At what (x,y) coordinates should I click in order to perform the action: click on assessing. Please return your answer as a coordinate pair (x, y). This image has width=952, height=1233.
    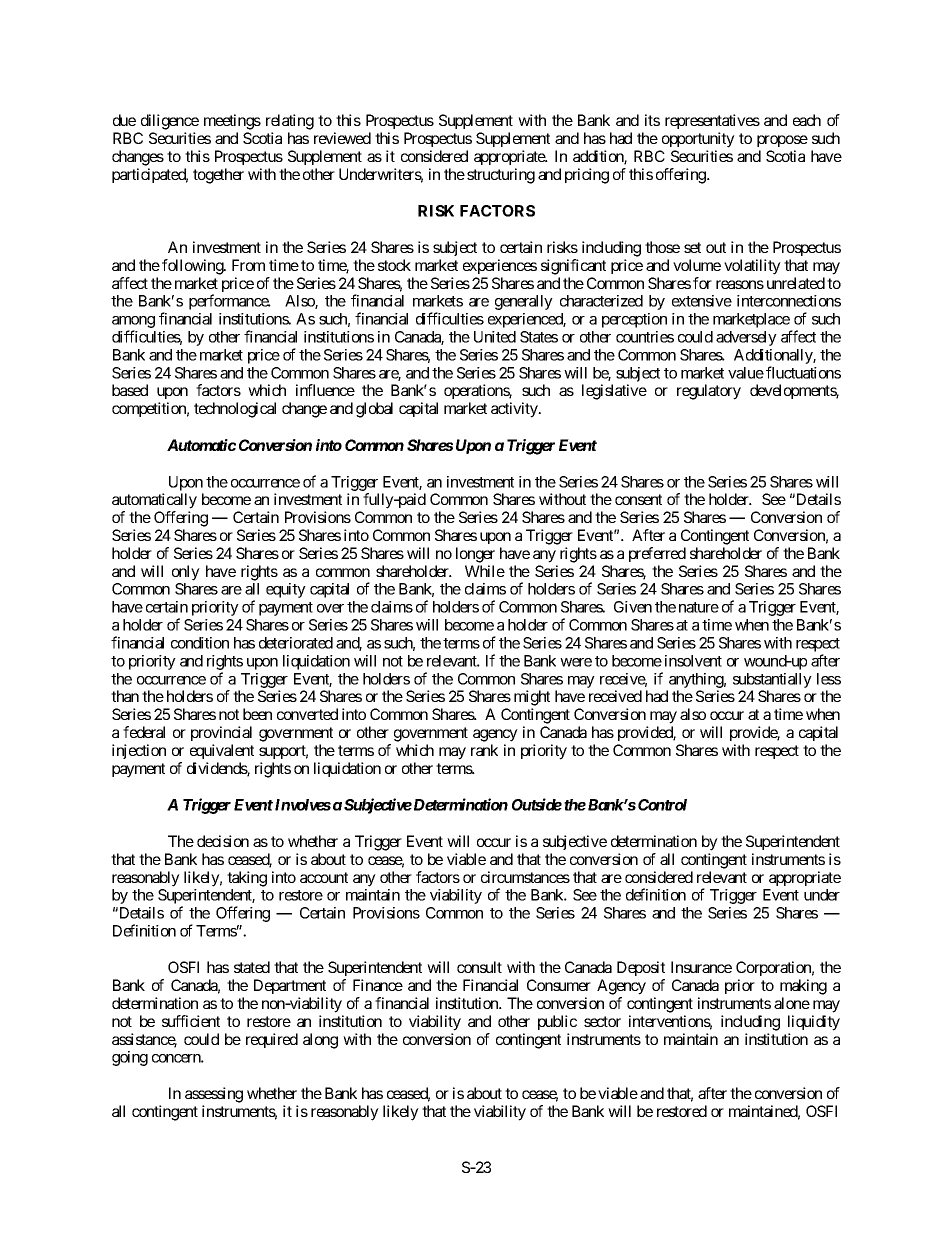
    Looking at the image, I should click on (214, 1095).
